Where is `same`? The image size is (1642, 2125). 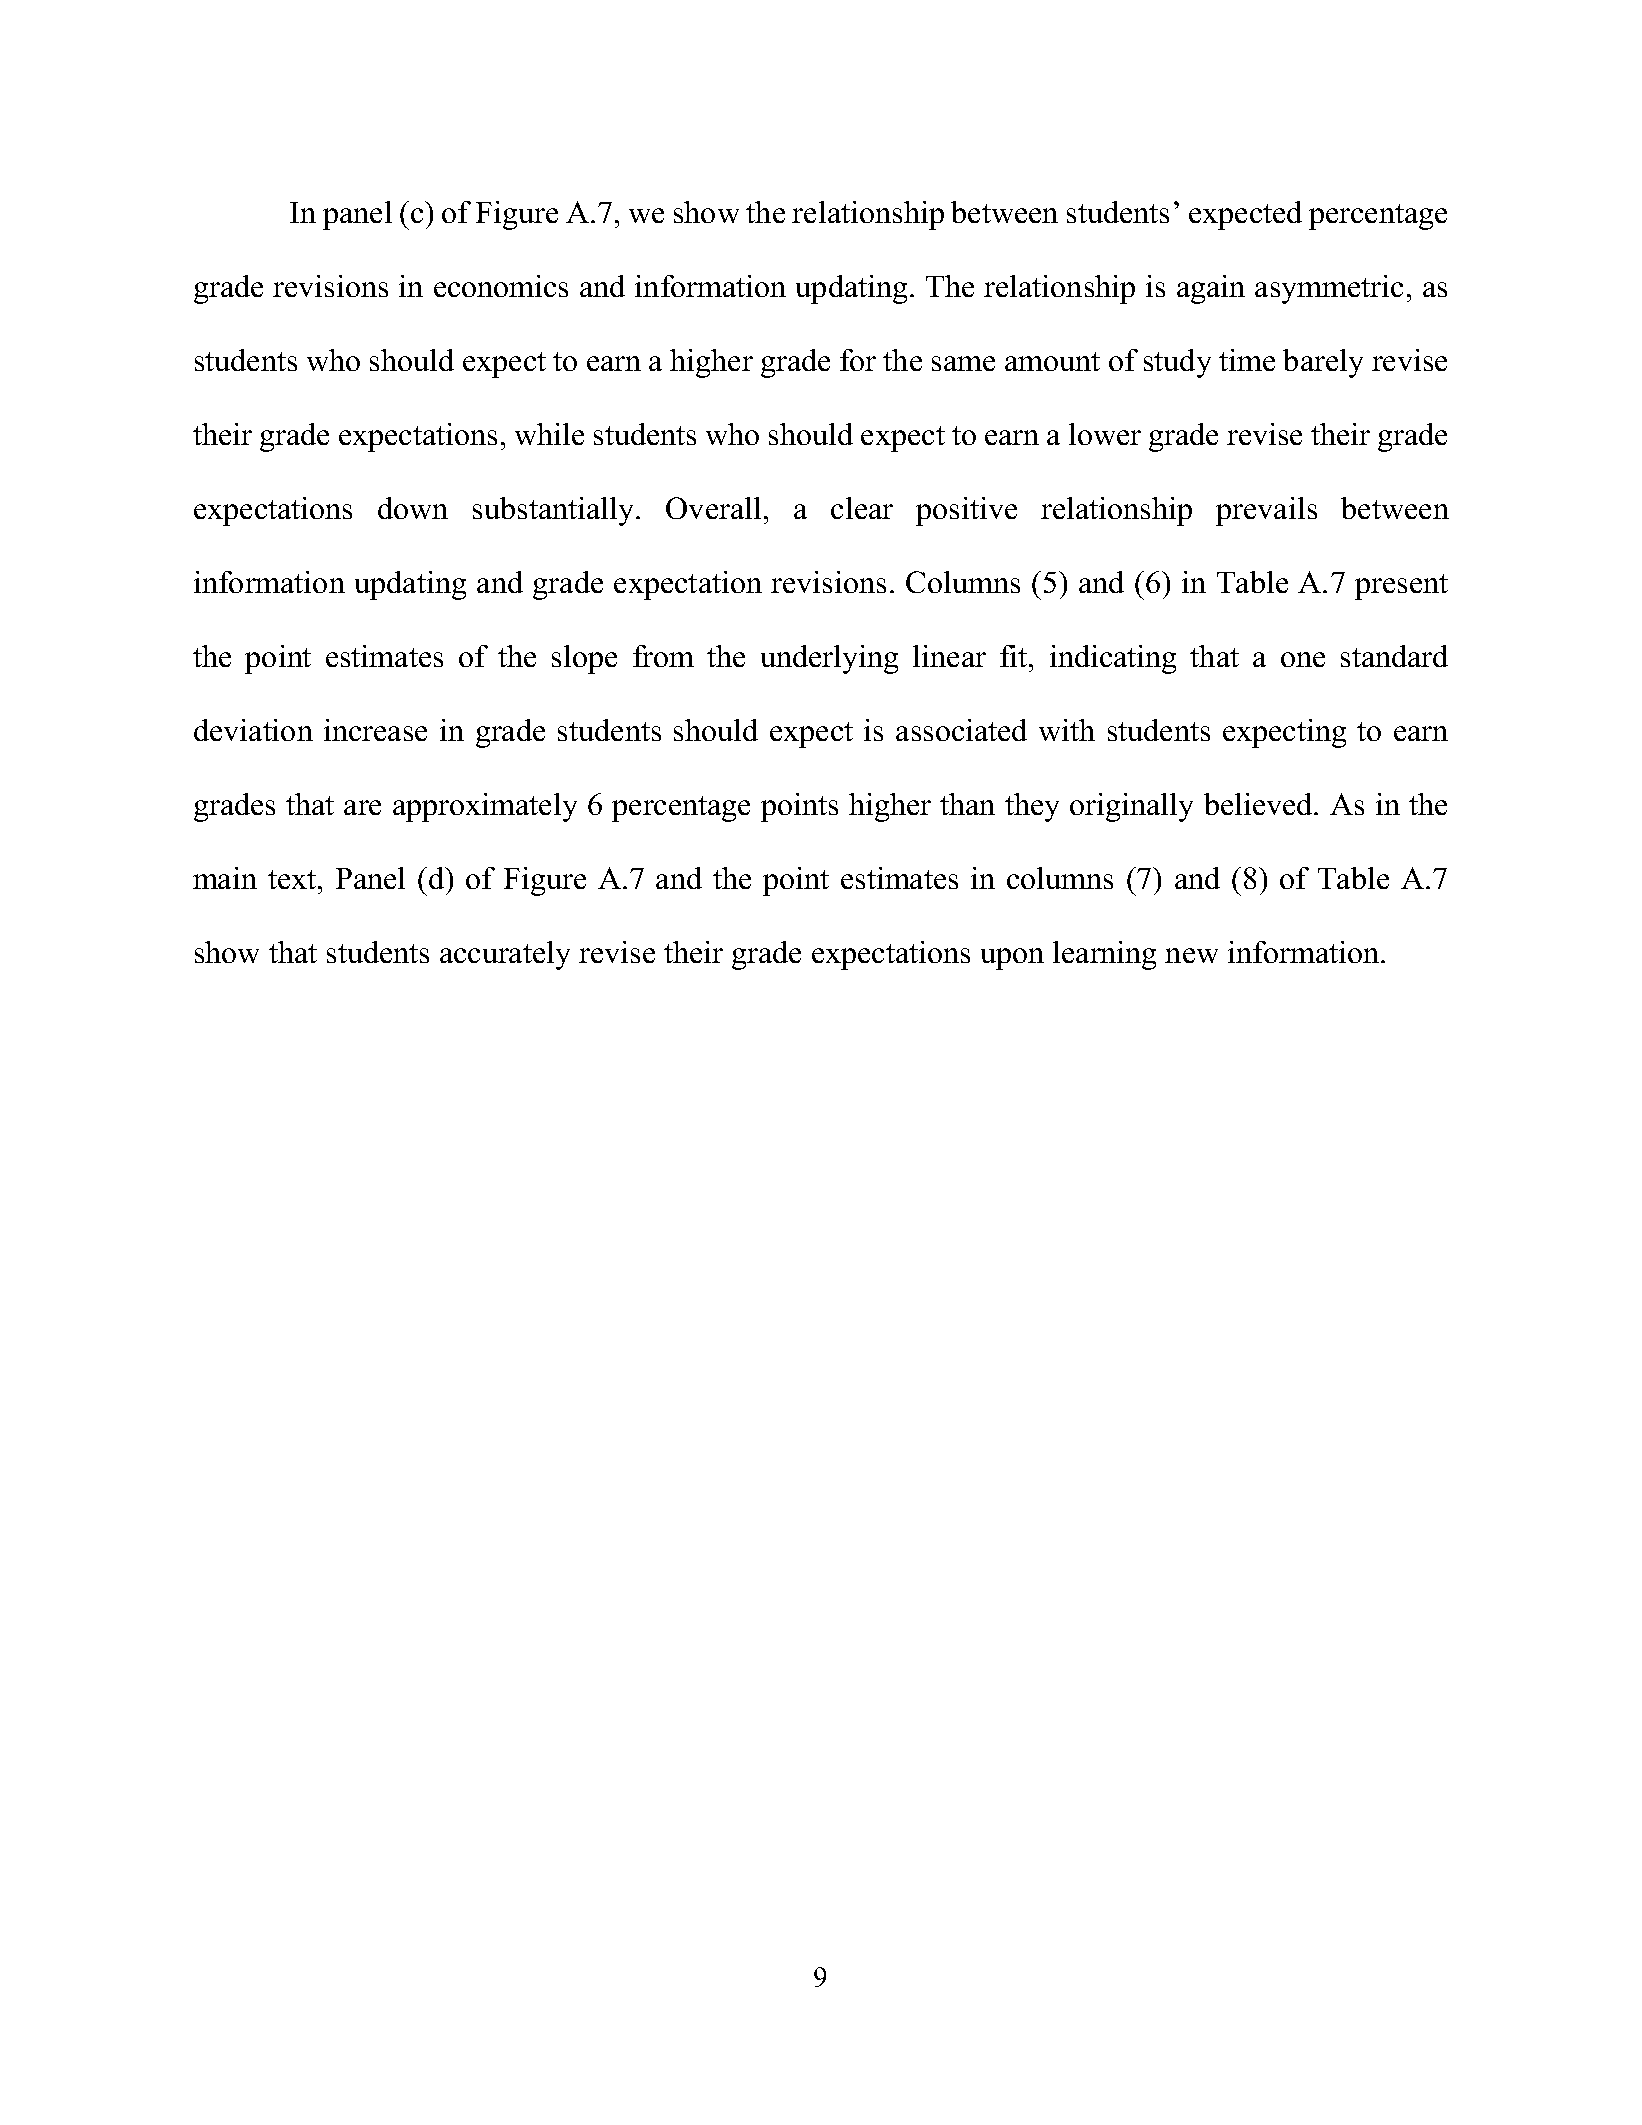 same is located at coordinates (963, 363).
